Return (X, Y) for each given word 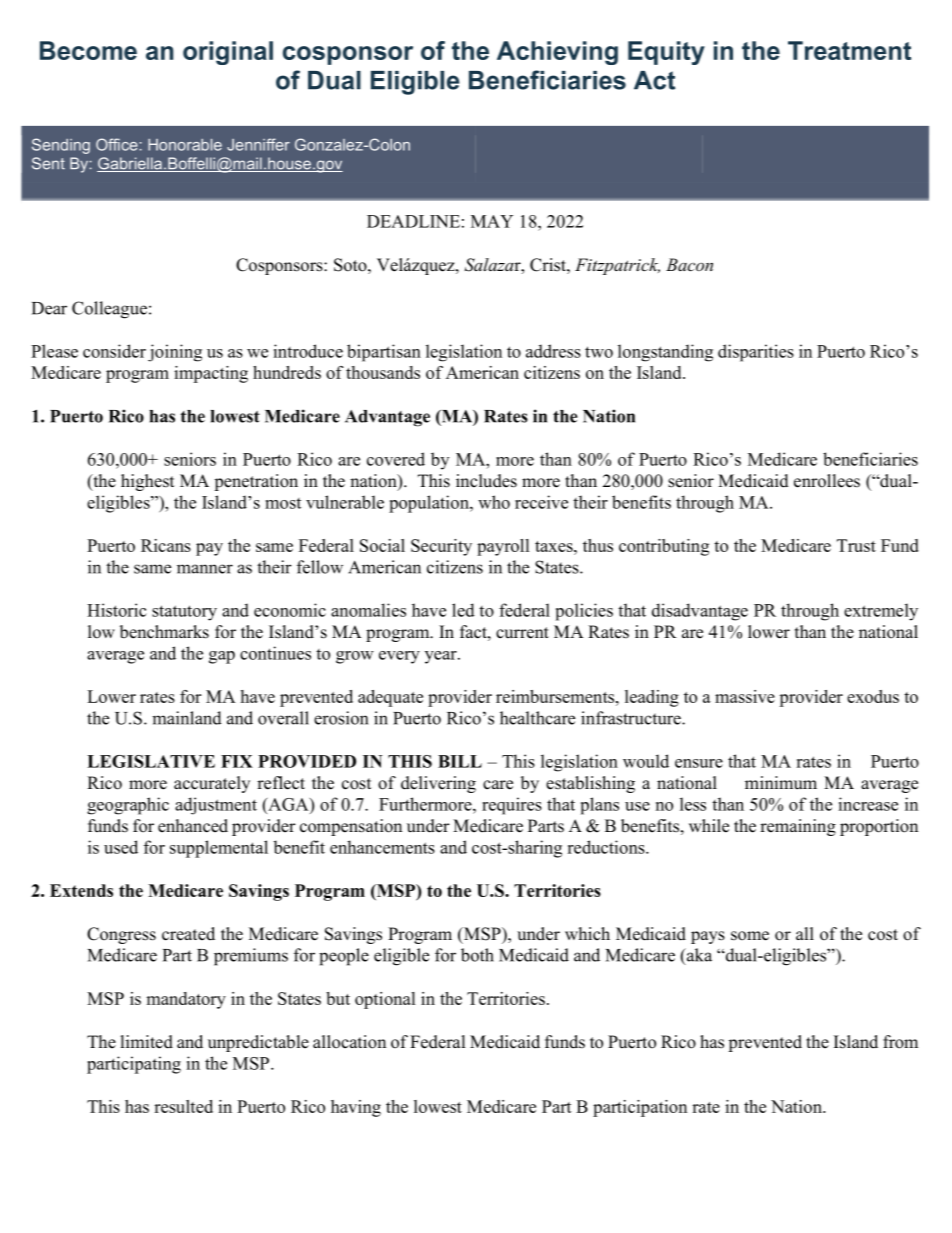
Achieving (557, 53)
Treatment (849, 50)
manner (205, 569)
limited (146, 1042)
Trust (856, 545)
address (553, 351)
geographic (128, 806)
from (900, 1042)
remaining (798, 827)
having (356, 1108)
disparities (756, 353)
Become (88, 50)
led (463, 610)
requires (512, 806)
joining (175, 353)
